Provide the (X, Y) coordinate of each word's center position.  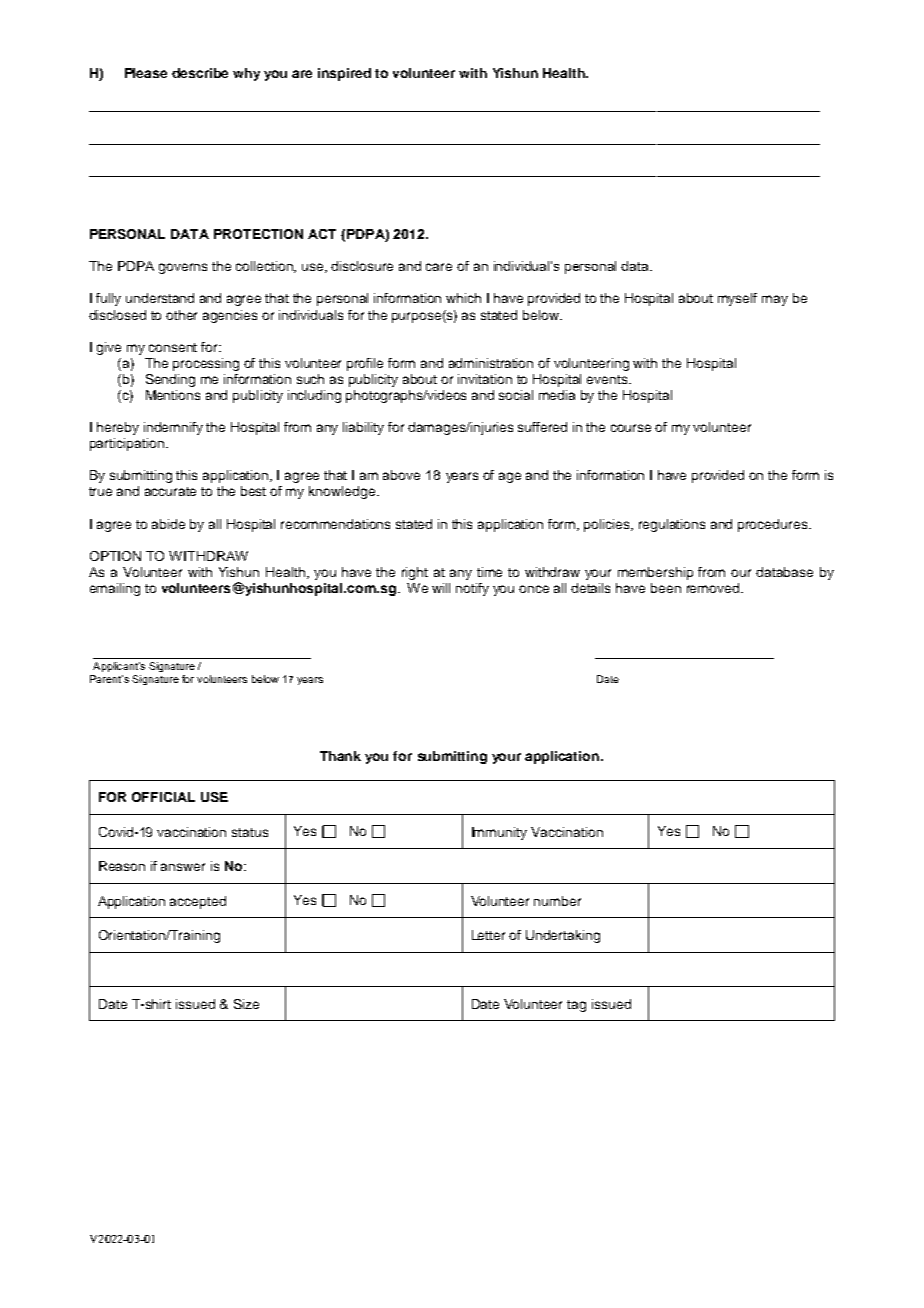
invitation (485, 379)
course (631, 428)
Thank (340, 756)
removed (714, 588)
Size (246, 1004)
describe (200, 73)
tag (576, 1006)
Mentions (173, 395)
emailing (115, 589)
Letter (488, 935)
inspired (344, 74)
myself (737, 299)
